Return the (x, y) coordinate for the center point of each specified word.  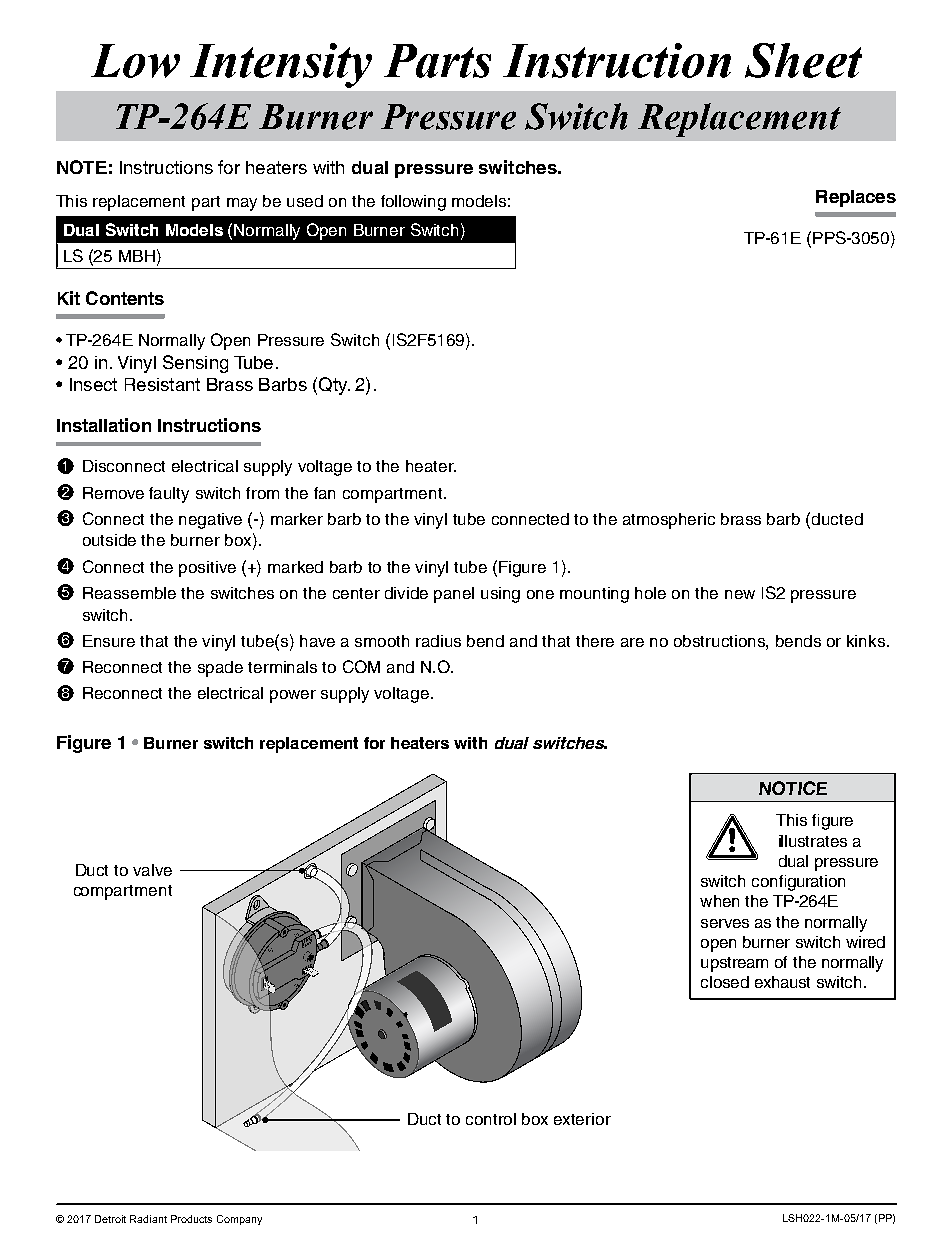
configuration (798, 883)
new (740, 594)
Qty (334, 386)
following (413, 203)
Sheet (803, 60)
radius (438, 641)
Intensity (281, 65)
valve (152, 870)
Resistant (162, 384)
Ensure (109, 641)
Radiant (148, 1219)
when (719, 901)
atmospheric (669, 521)
